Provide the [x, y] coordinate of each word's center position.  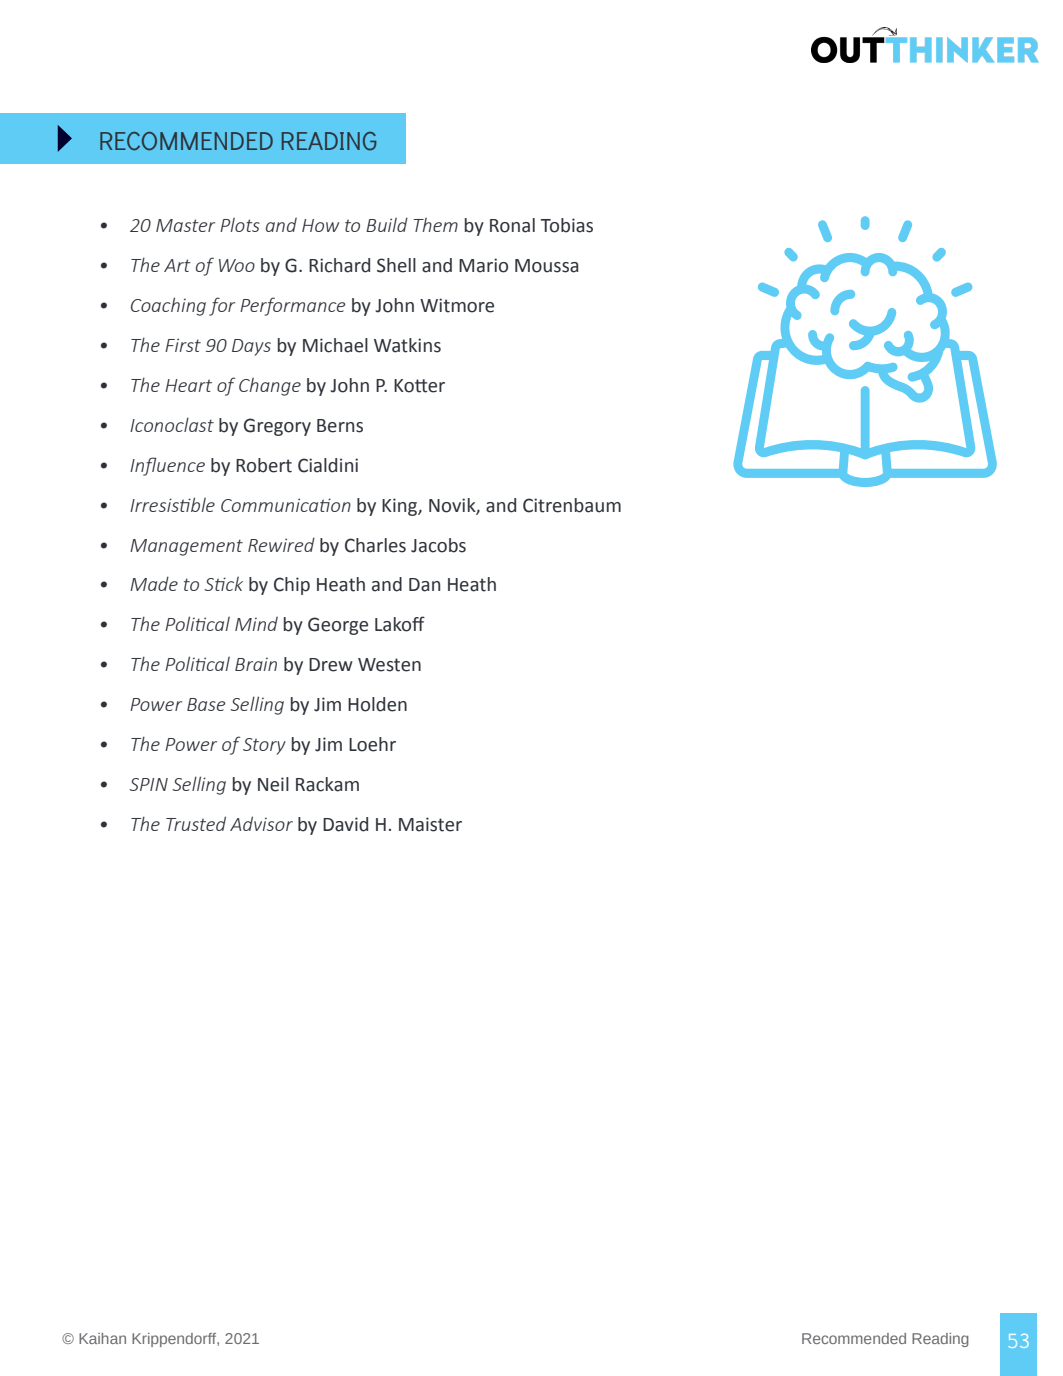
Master [185, 225]
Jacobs [438, 545]
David [345, 824]
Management [186, 547]
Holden [377, 704]
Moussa [546, 266]
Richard [339, 265]
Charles [375, 545]
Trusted [196, 823]
